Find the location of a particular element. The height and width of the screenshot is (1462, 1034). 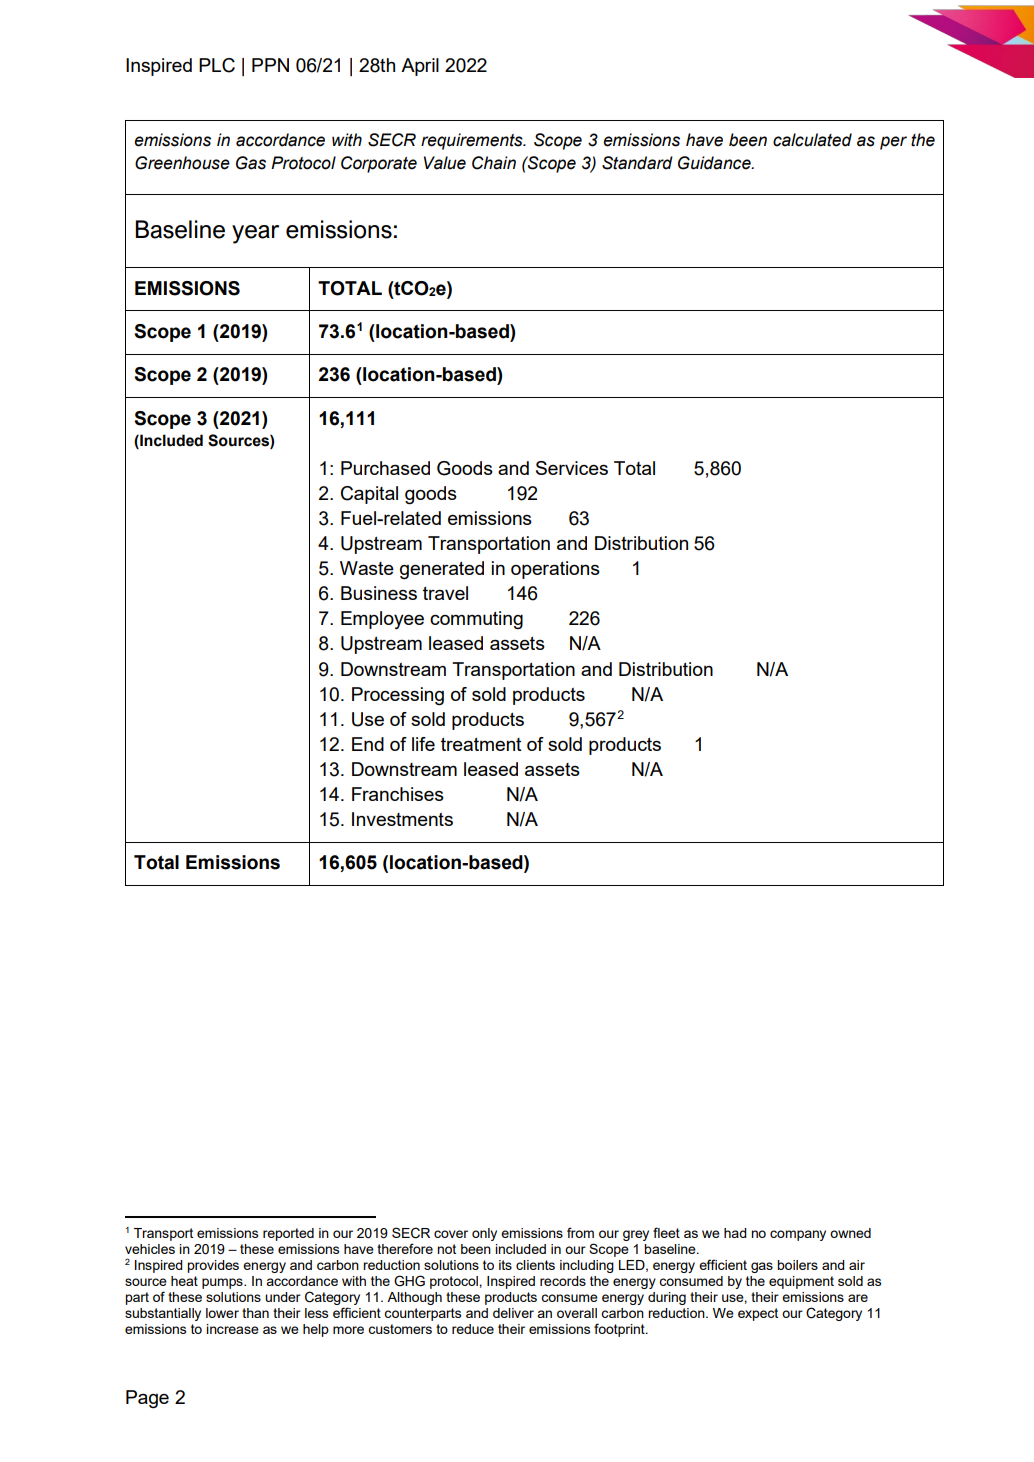

operations is located at coordinates (555, 570).
